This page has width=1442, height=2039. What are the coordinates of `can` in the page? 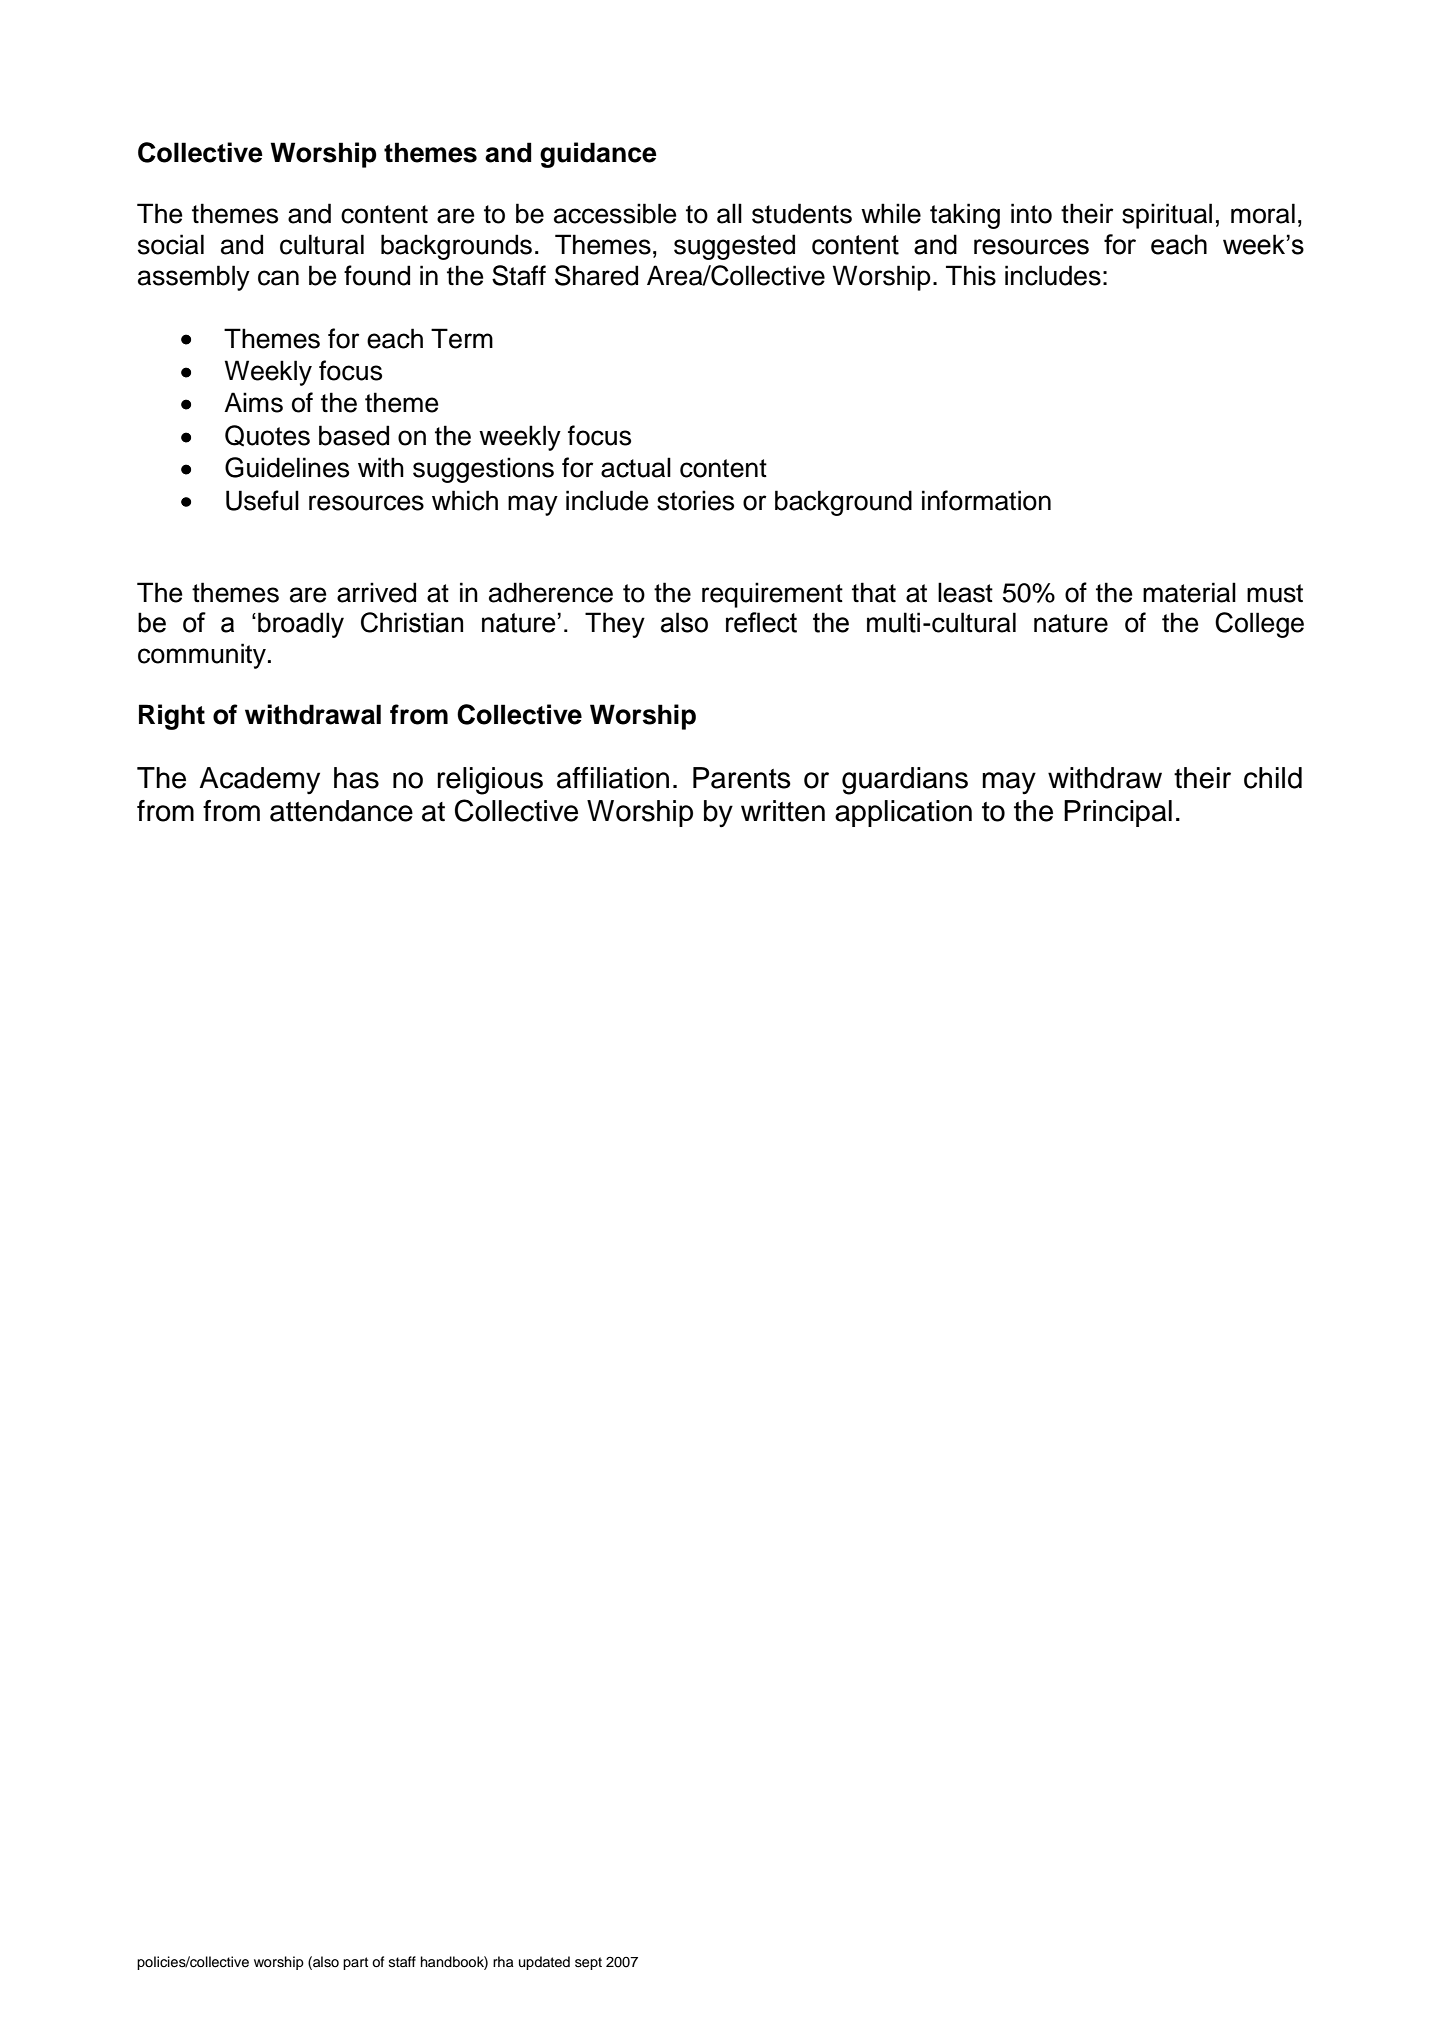 It's located at (278, 278).
